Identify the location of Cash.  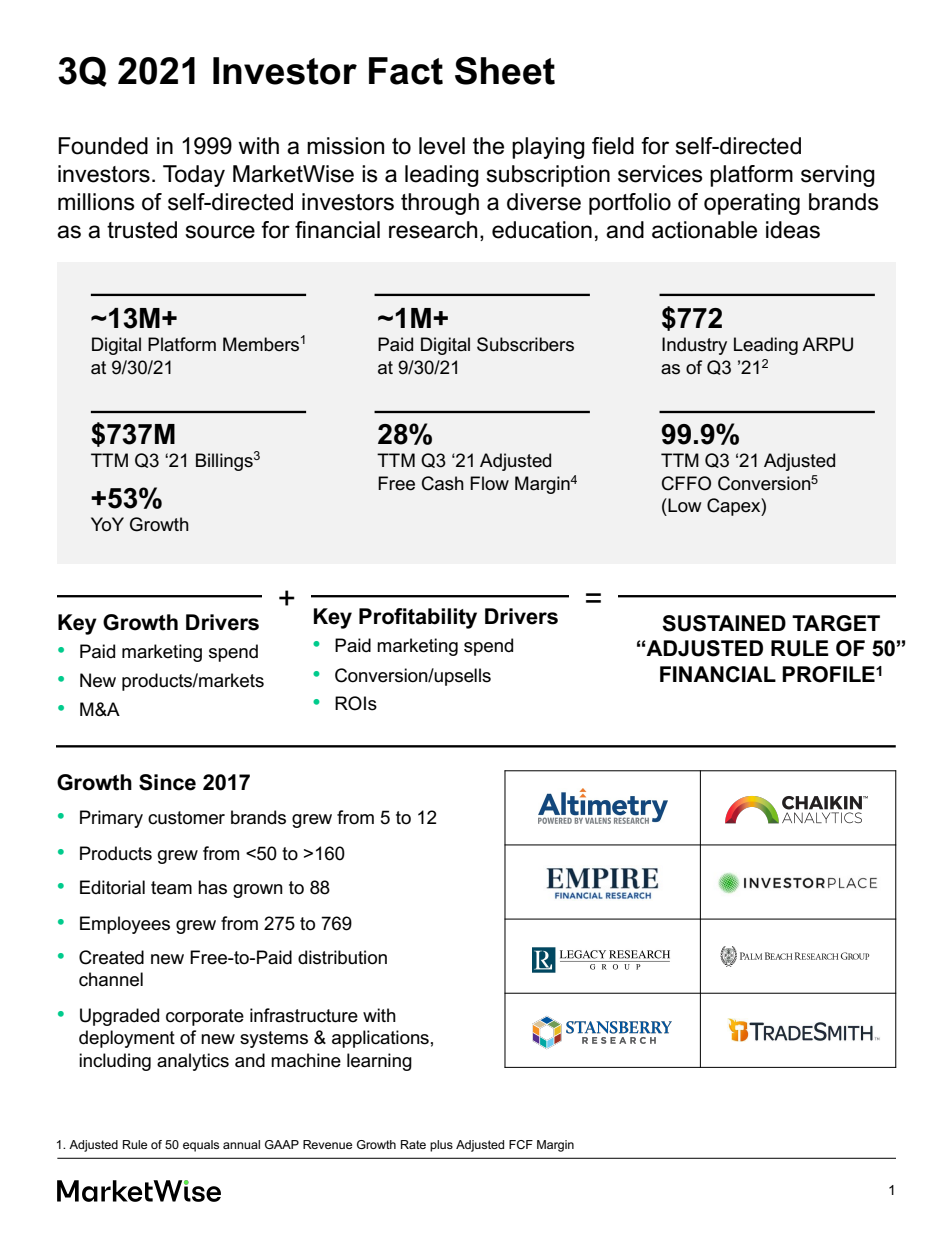
(443, 483).
